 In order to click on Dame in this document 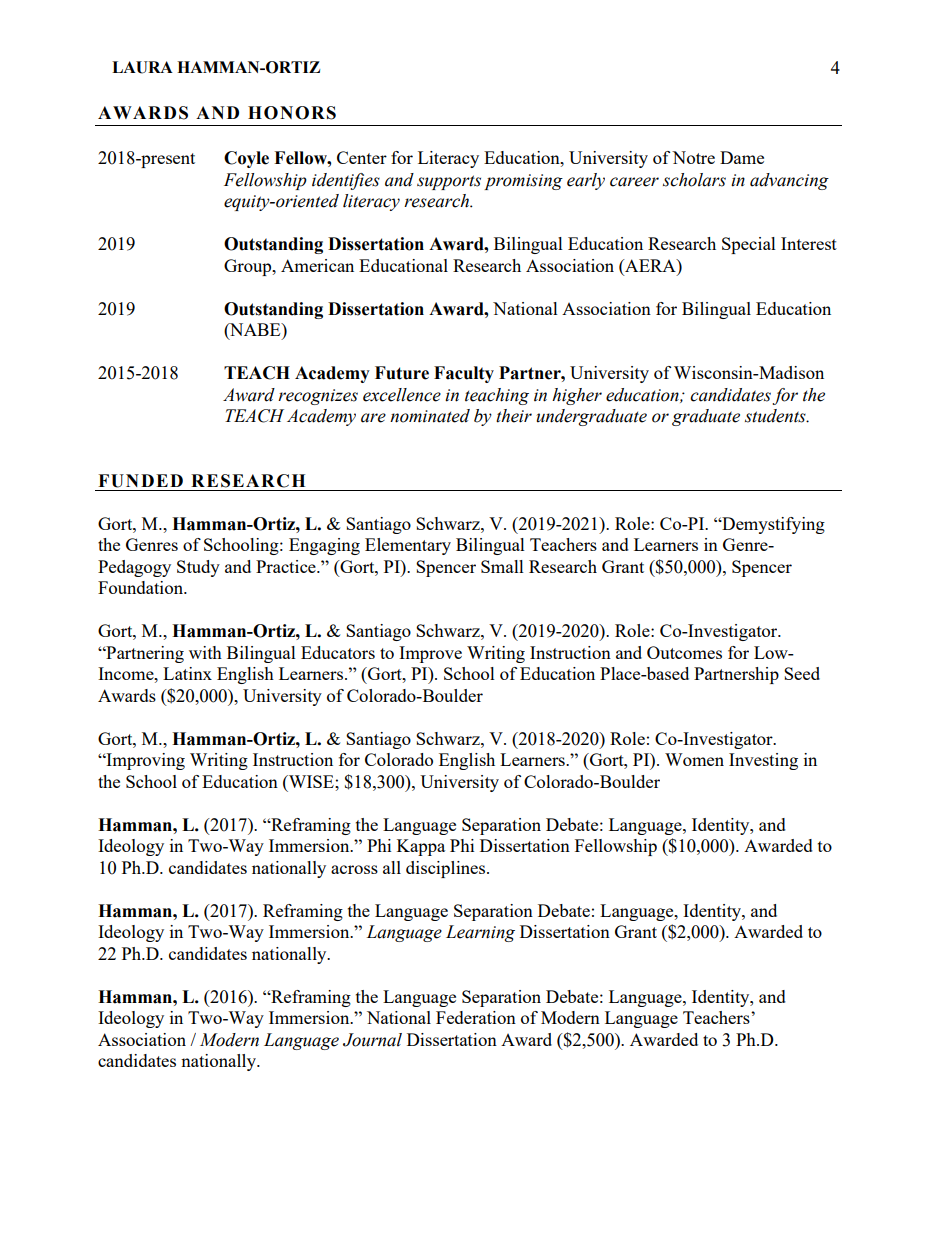, I will do `click(742, 157)`.
